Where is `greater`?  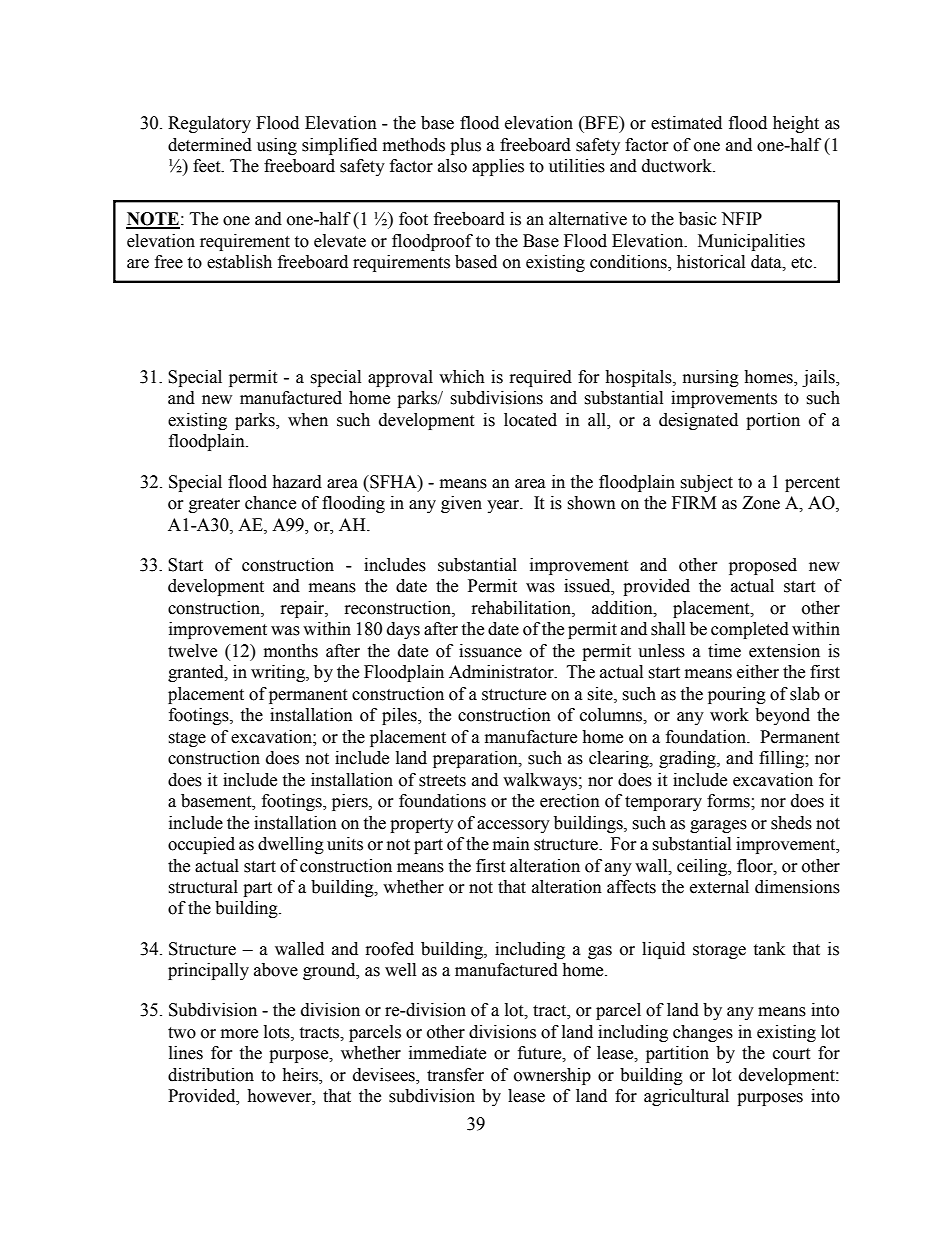
greater is located at coordinates (214, 505).
